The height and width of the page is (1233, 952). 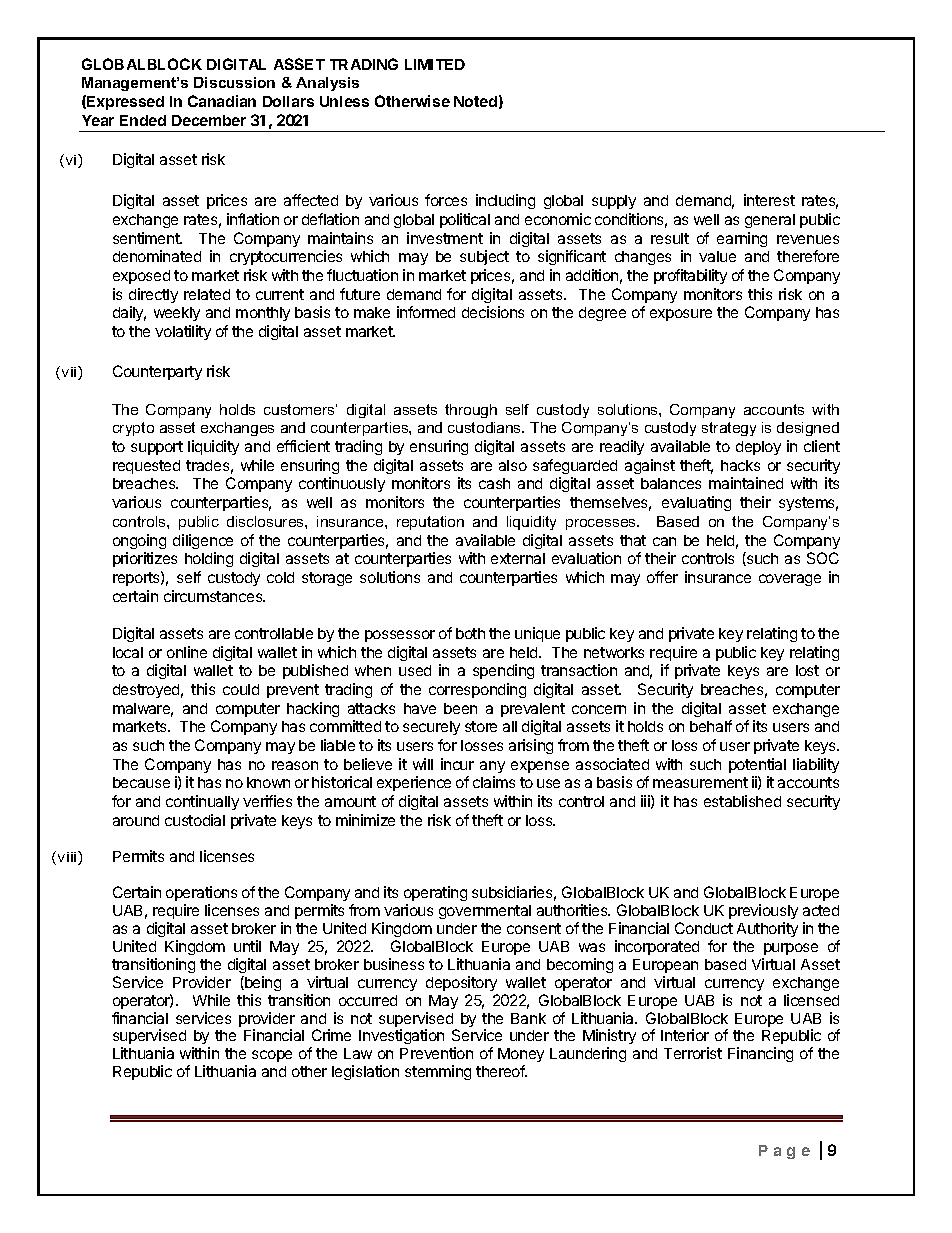 I want to click on used, so click(x=415, y=670).
